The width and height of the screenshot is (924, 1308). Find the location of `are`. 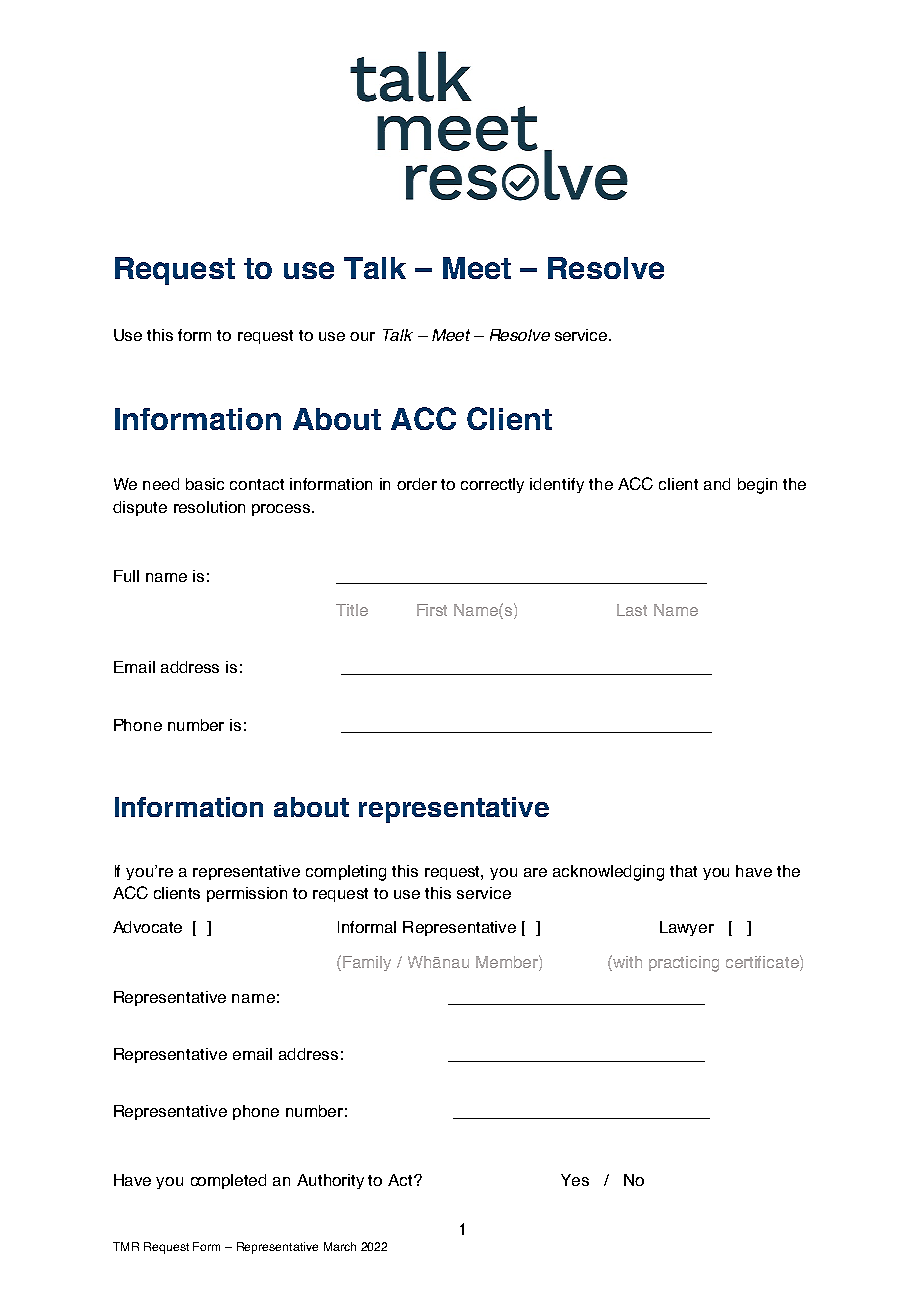

are is located at coordinates (535, 872).
